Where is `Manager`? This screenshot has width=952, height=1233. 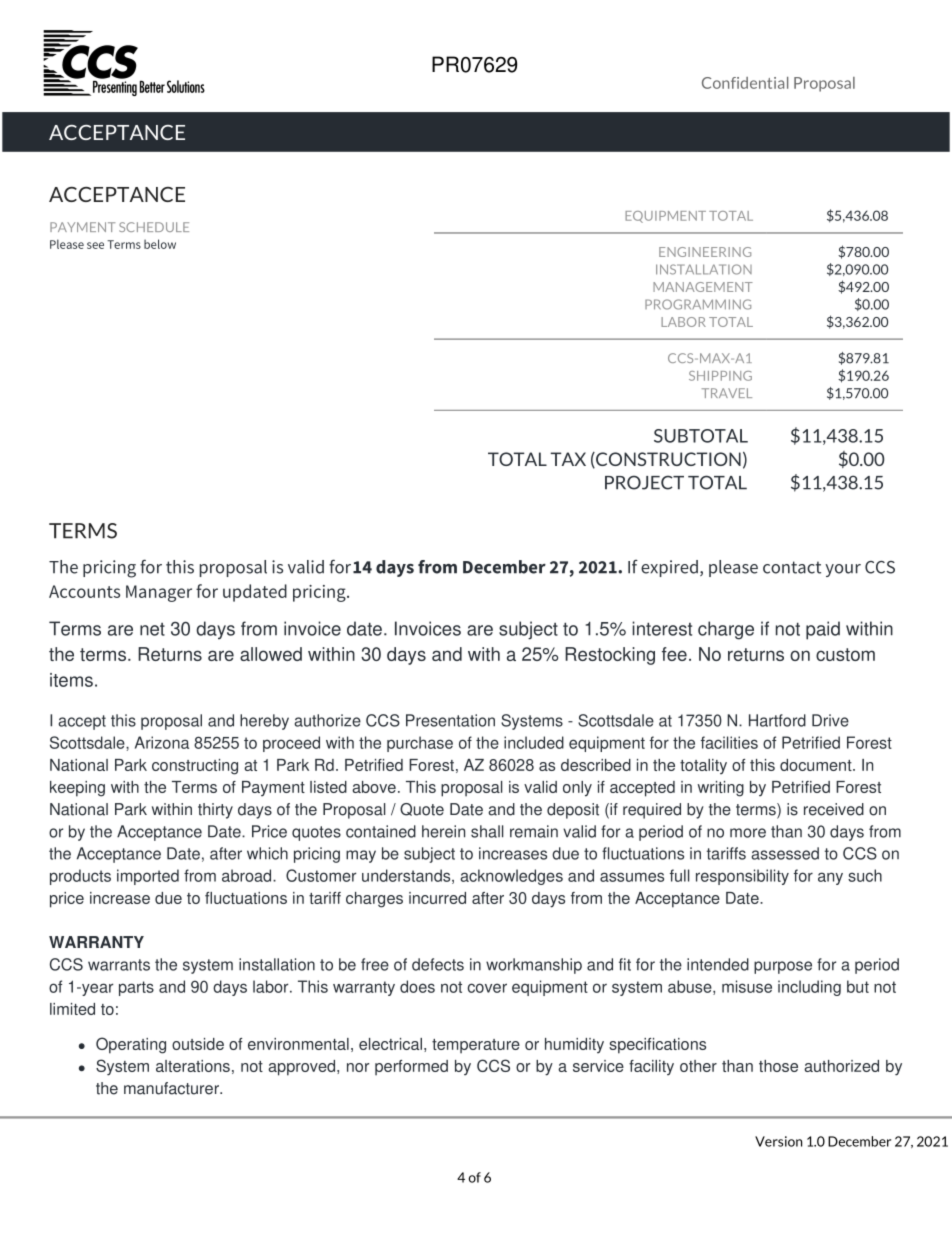
Manager is located at coordinates (159, 593).
